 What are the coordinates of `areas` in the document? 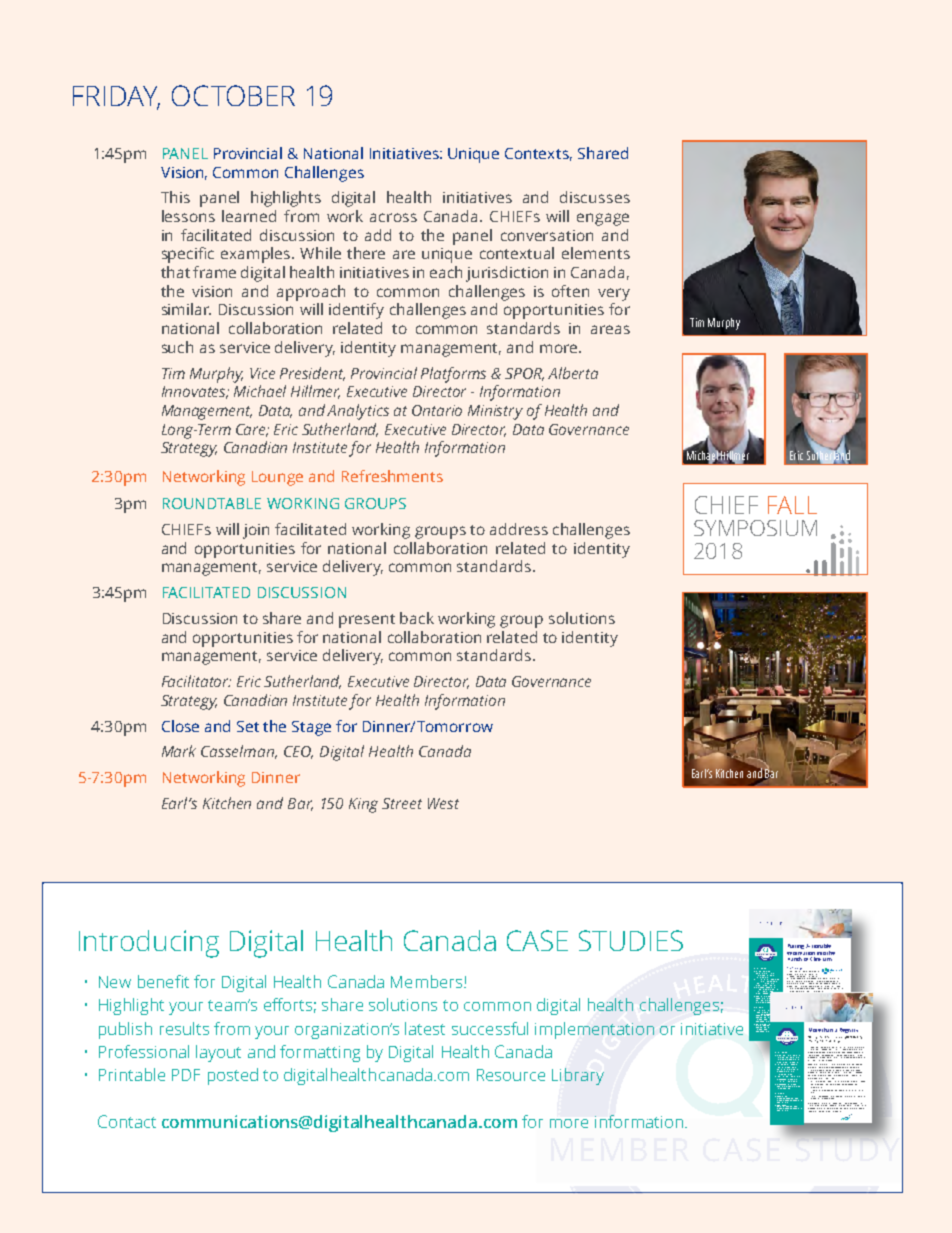 It's located at (610, 329).
